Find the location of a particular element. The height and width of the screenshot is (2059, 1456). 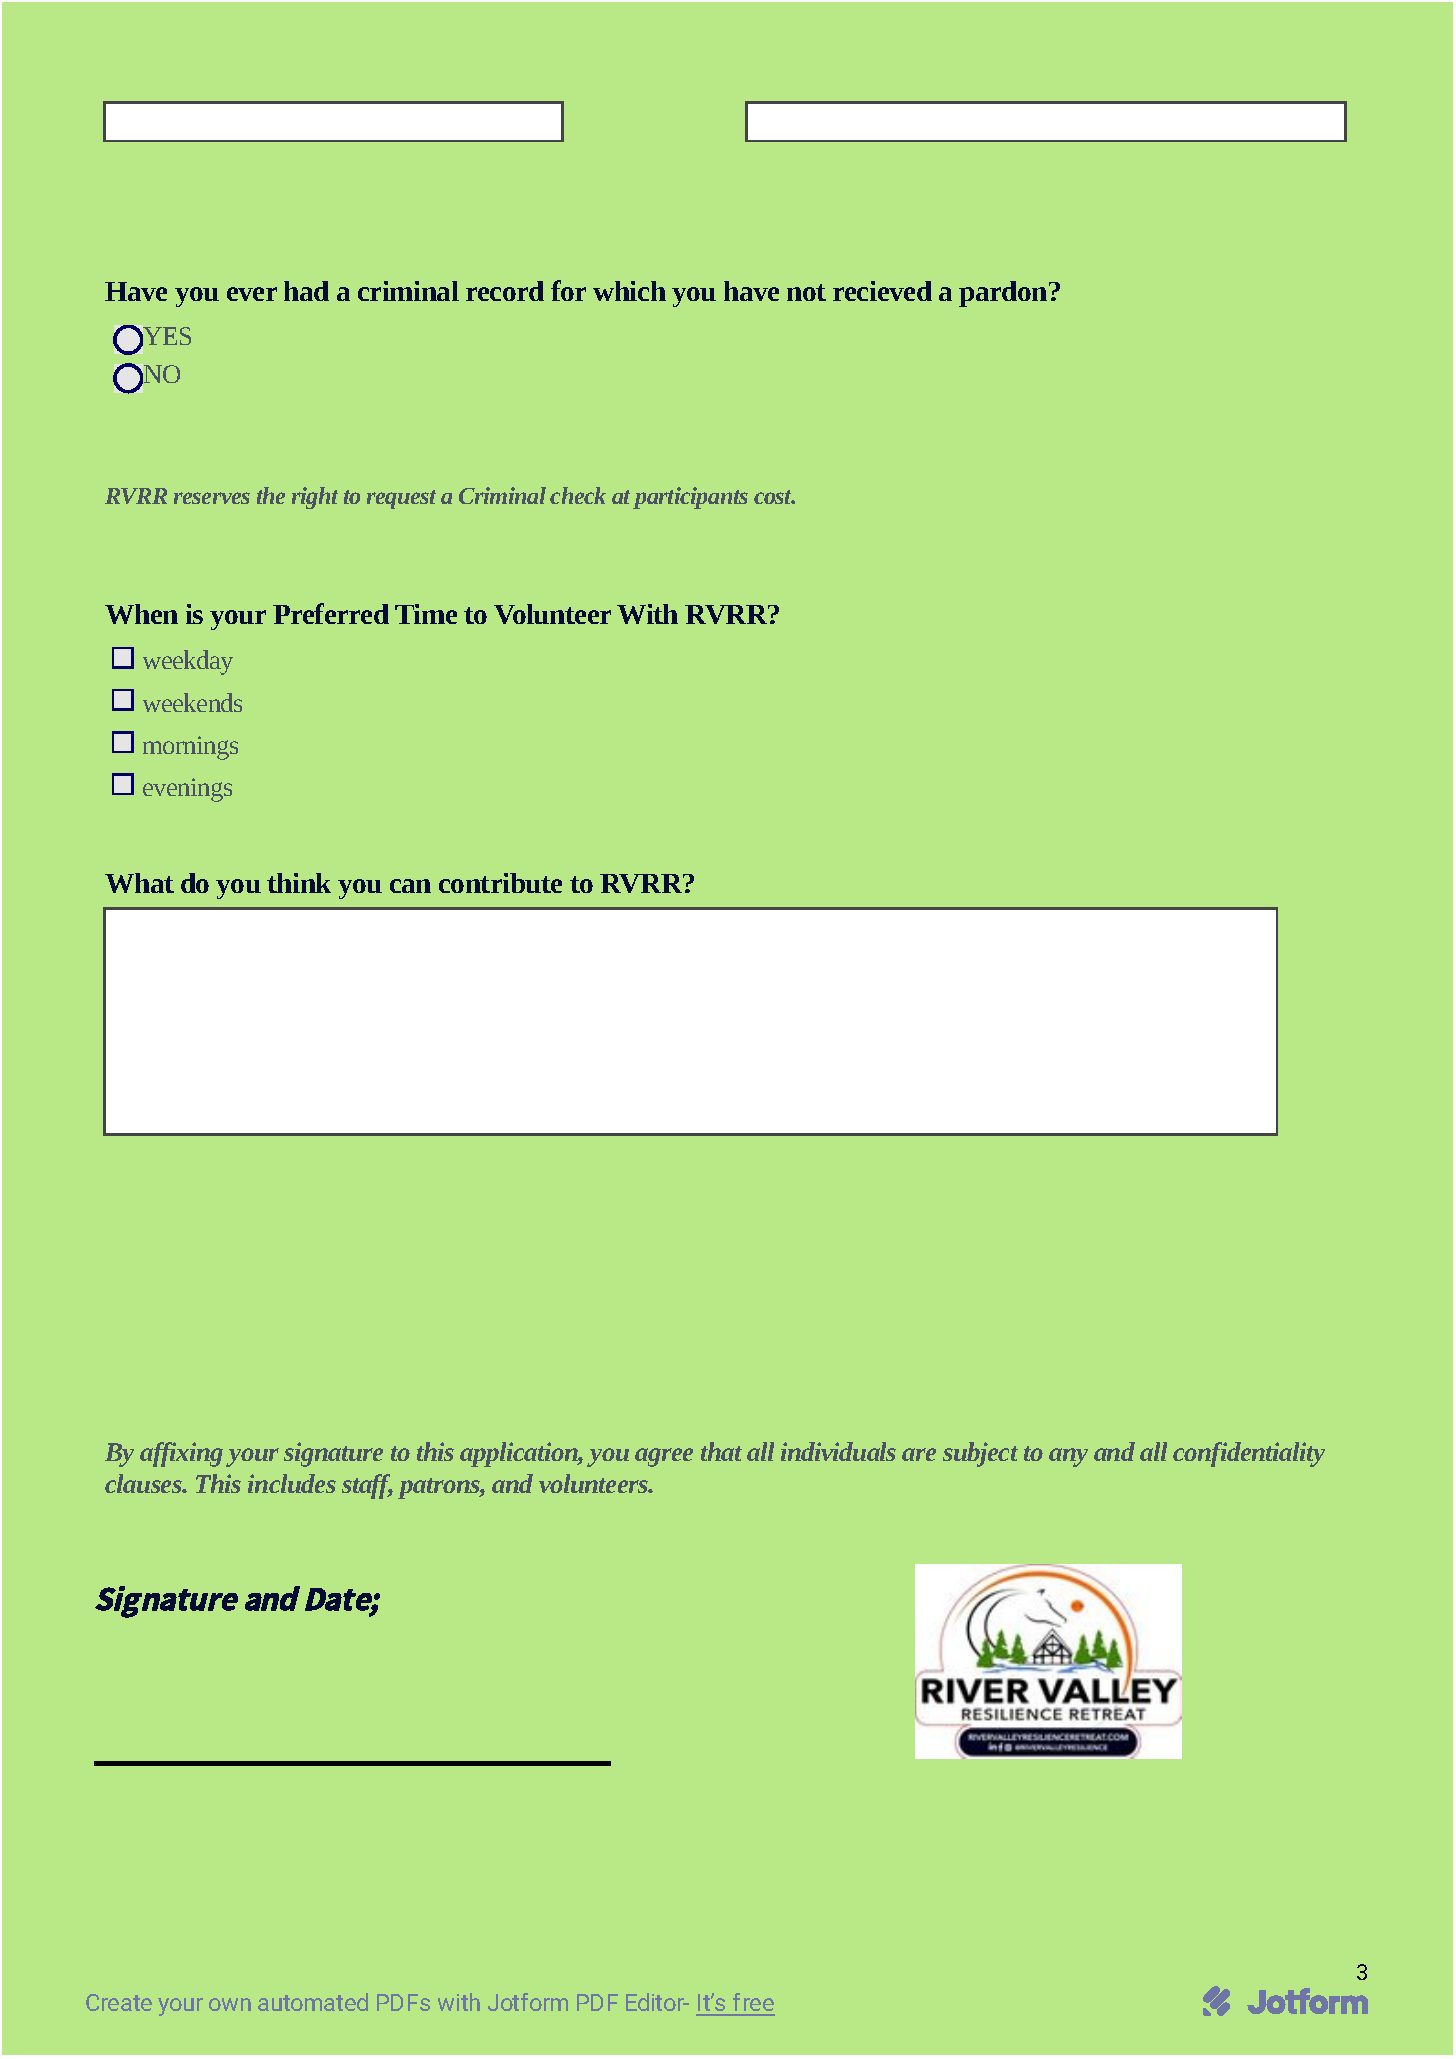

which is located at coordinates (629, 291).
